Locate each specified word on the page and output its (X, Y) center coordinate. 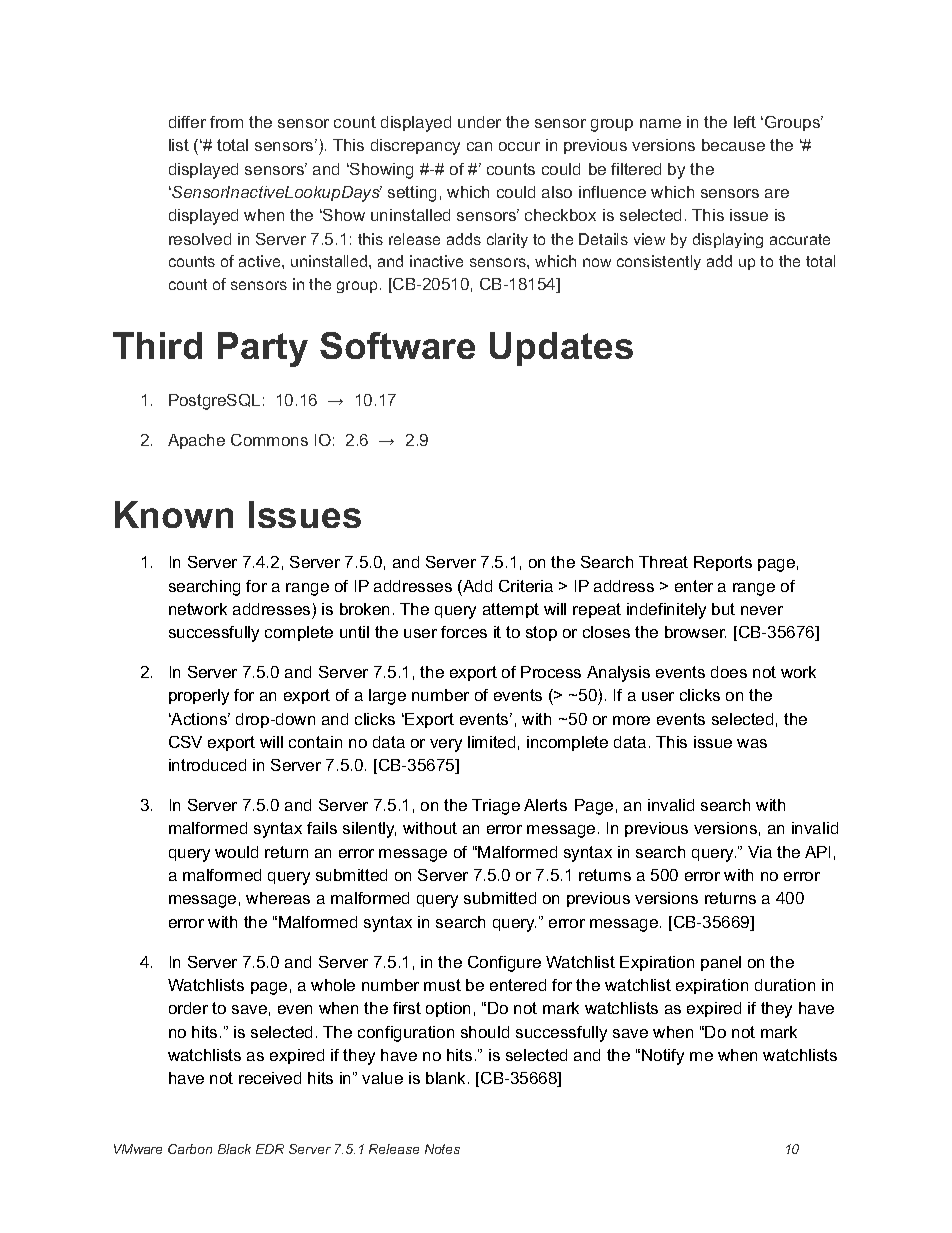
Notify (663, 1057)
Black (234, 1149)
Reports (723, 563)
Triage (496, 807)
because (733, 145)
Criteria (526, 586)
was (752, 743)
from (226, 122)
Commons (269, 440)
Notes (442, 1149)
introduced (207, 765)
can (479, 146)
